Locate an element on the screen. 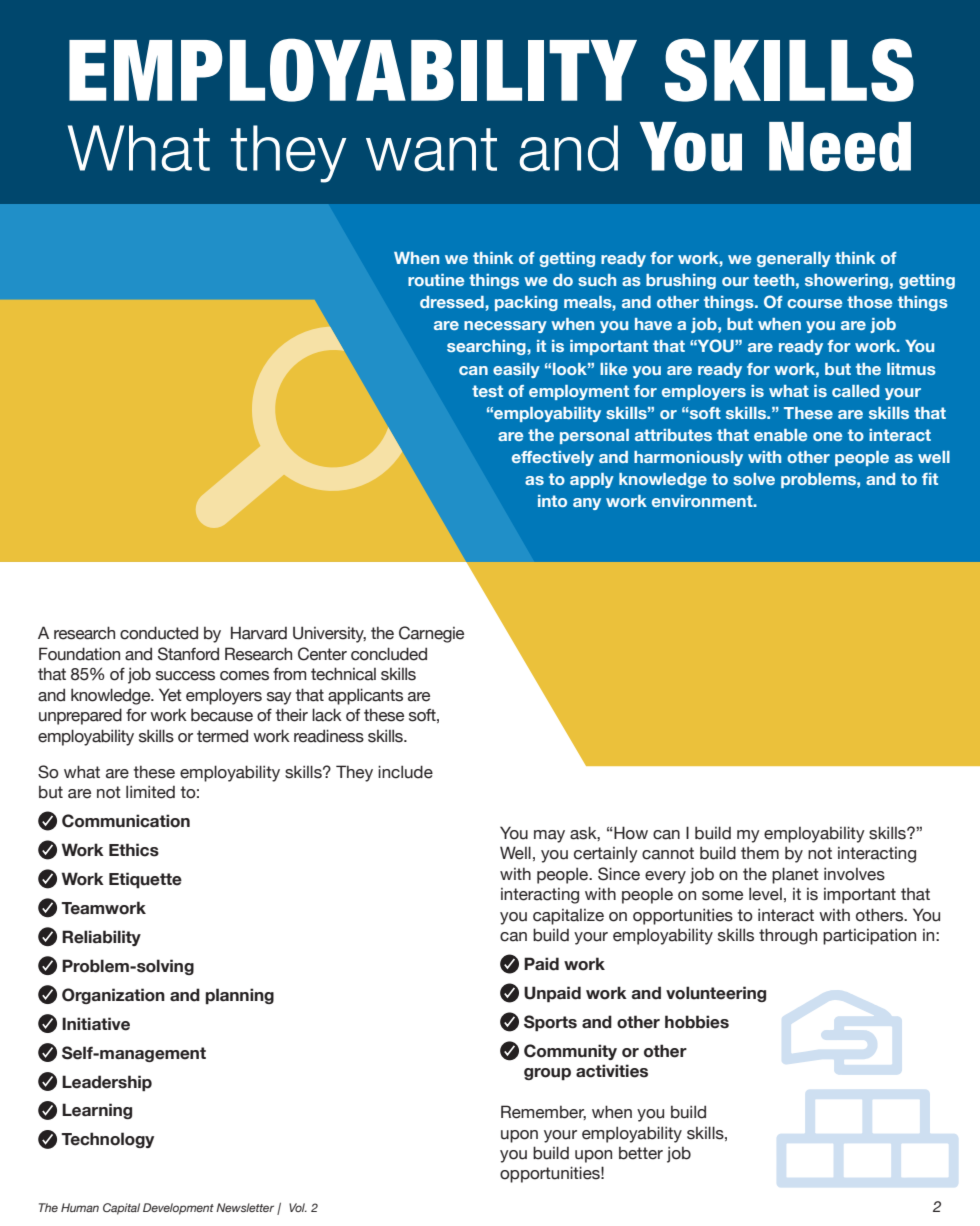  one is located at coordinates (827, 436).
